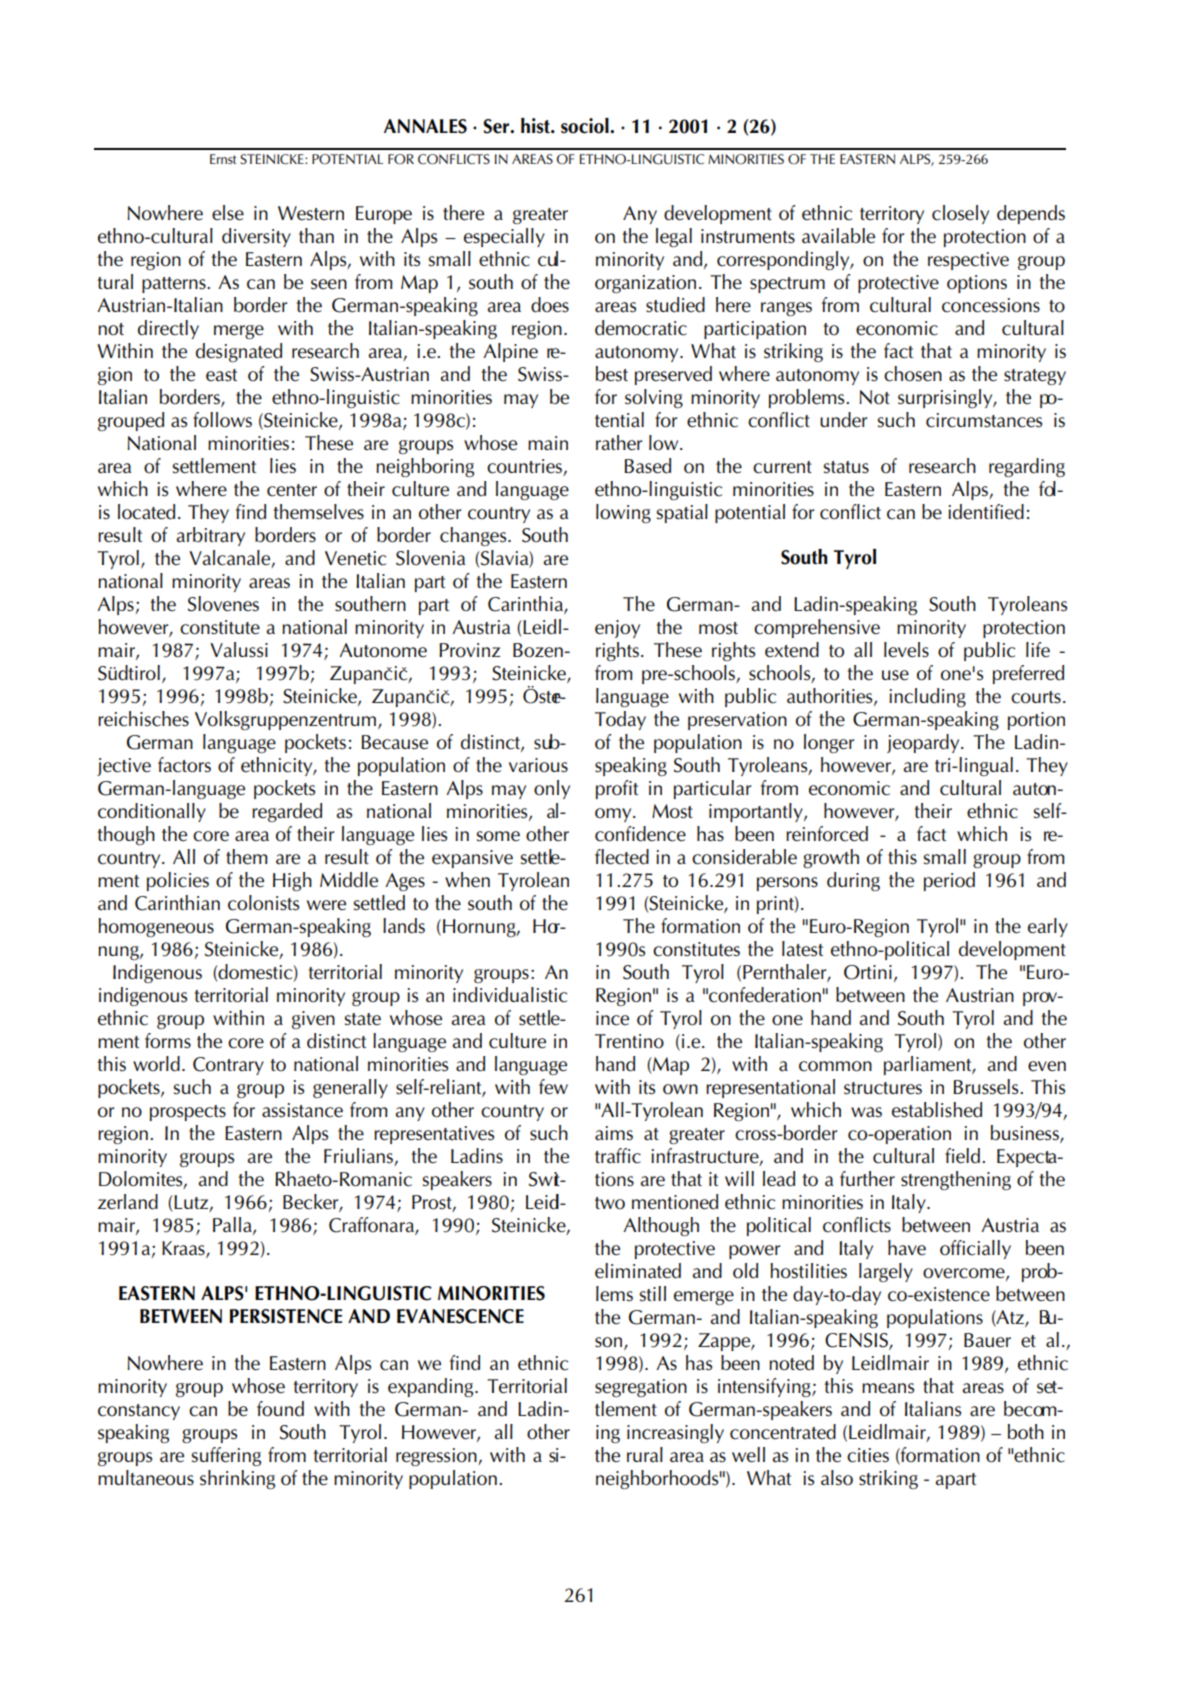  What do you see at coordinates (617, 789) in the screenshot?
I see `profit` at bounding box center [617, 789].
